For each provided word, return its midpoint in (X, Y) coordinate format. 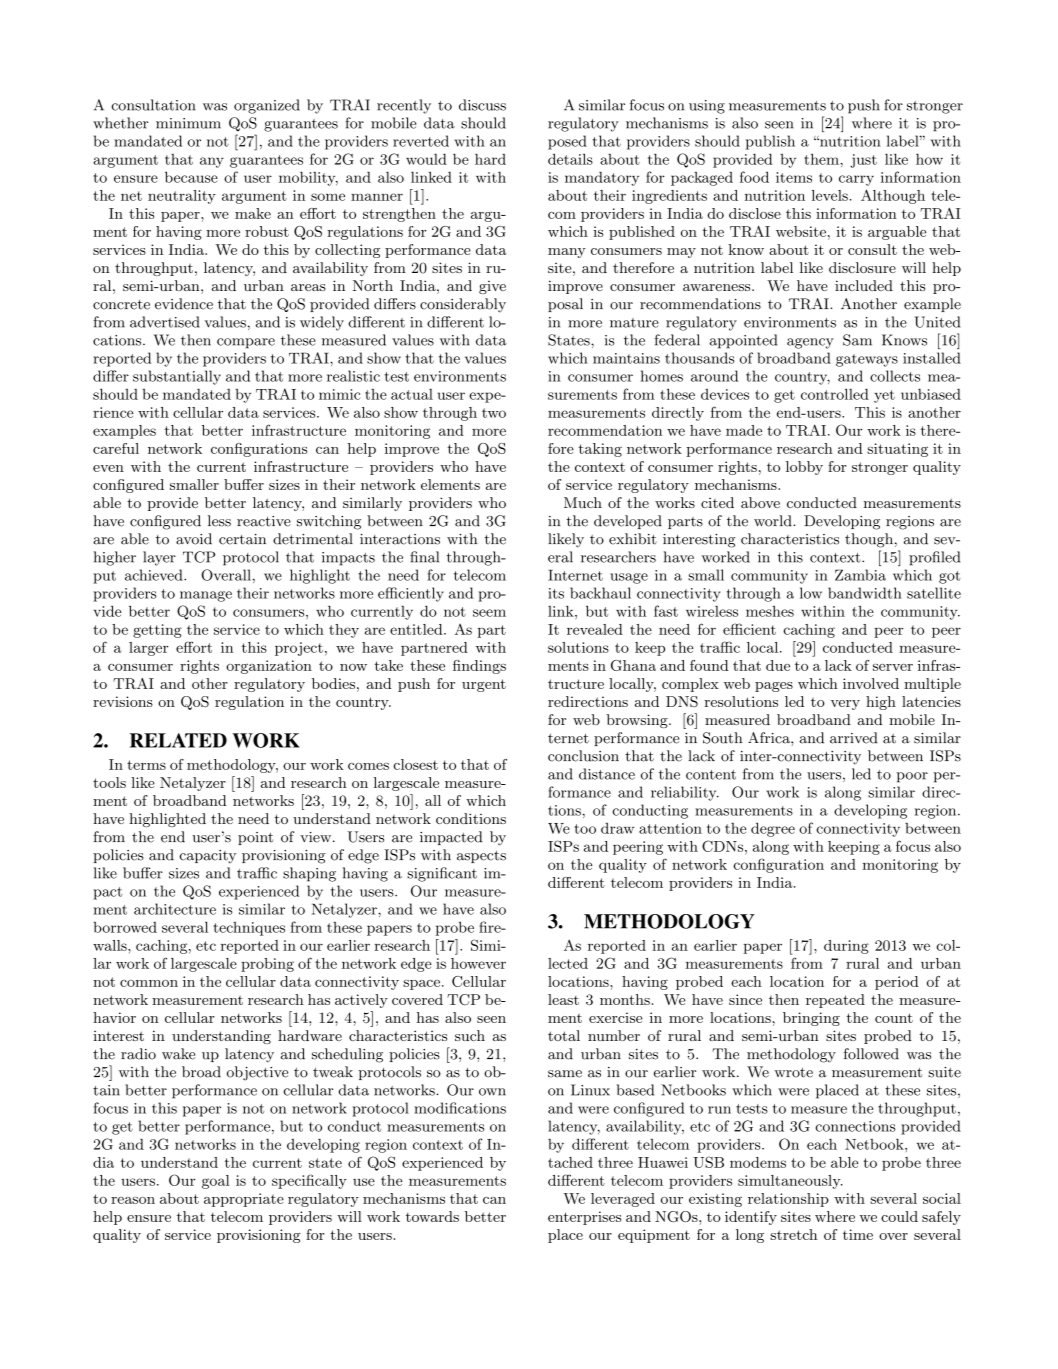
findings (479, 667)
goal (216, 1182)
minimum (188, 123)
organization (269, 667)
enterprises (584, 1218)
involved (871, 683)
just (863, 161)
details (570, 159)
